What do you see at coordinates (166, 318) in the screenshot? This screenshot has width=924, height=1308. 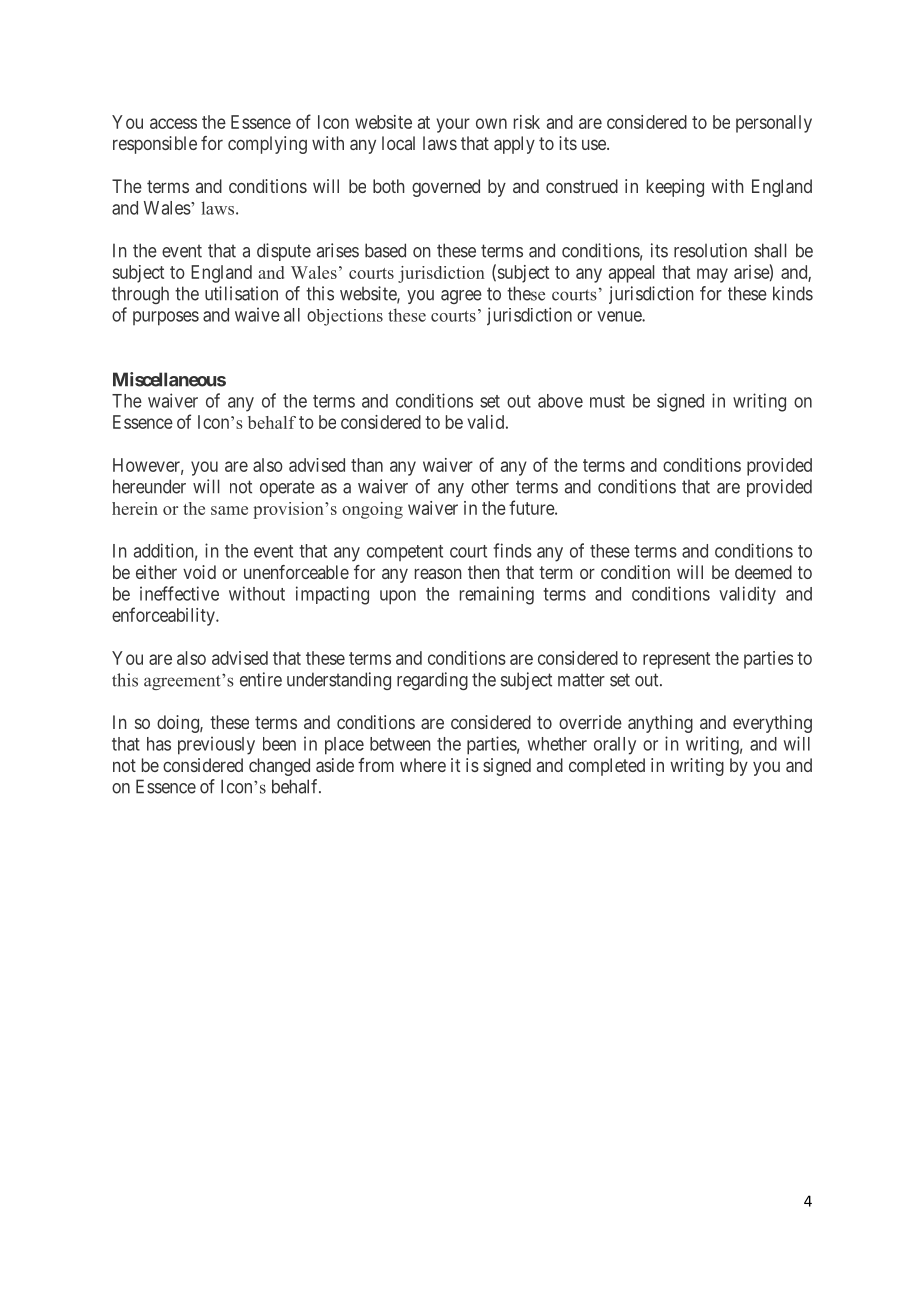 I see `purposes` at bounding box center [166, 318].
